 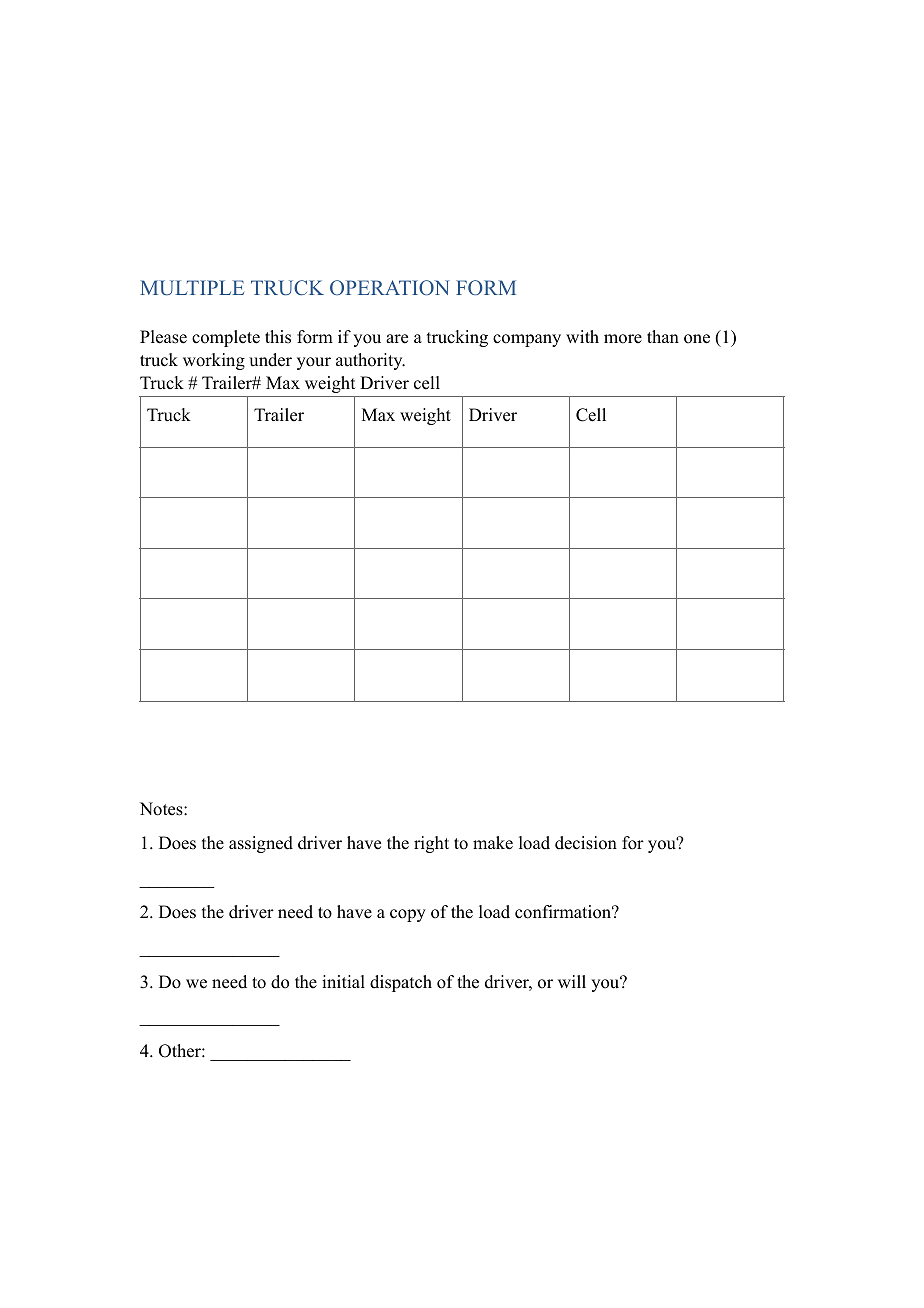 What do you see at coordinates (572, 981) in the document?
I see `will` at bounding box center [572, 981].
